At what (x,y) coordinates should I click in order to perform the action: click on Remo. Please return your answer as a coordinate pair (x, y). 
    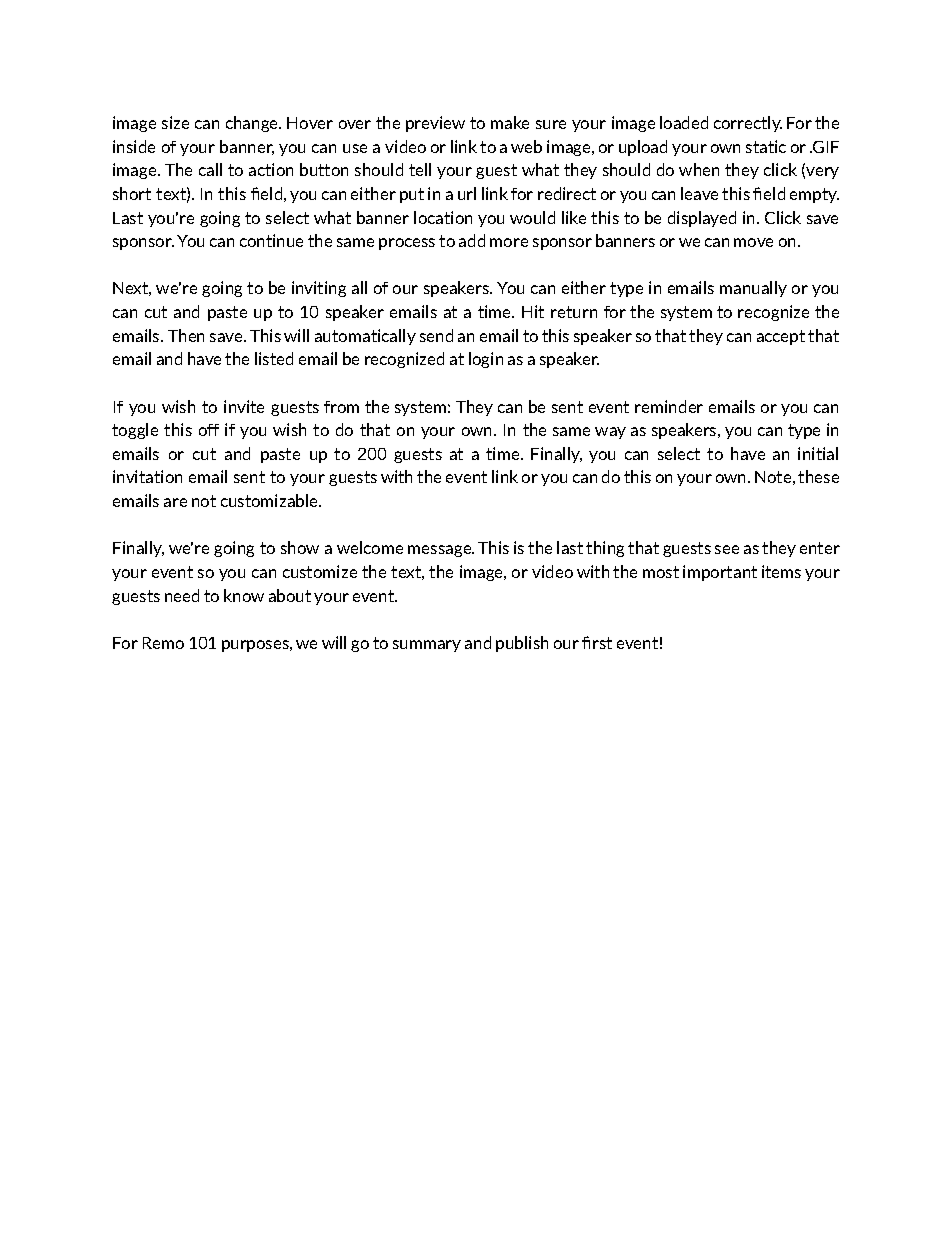
    Looking at the image, I should click on (163, 643).
